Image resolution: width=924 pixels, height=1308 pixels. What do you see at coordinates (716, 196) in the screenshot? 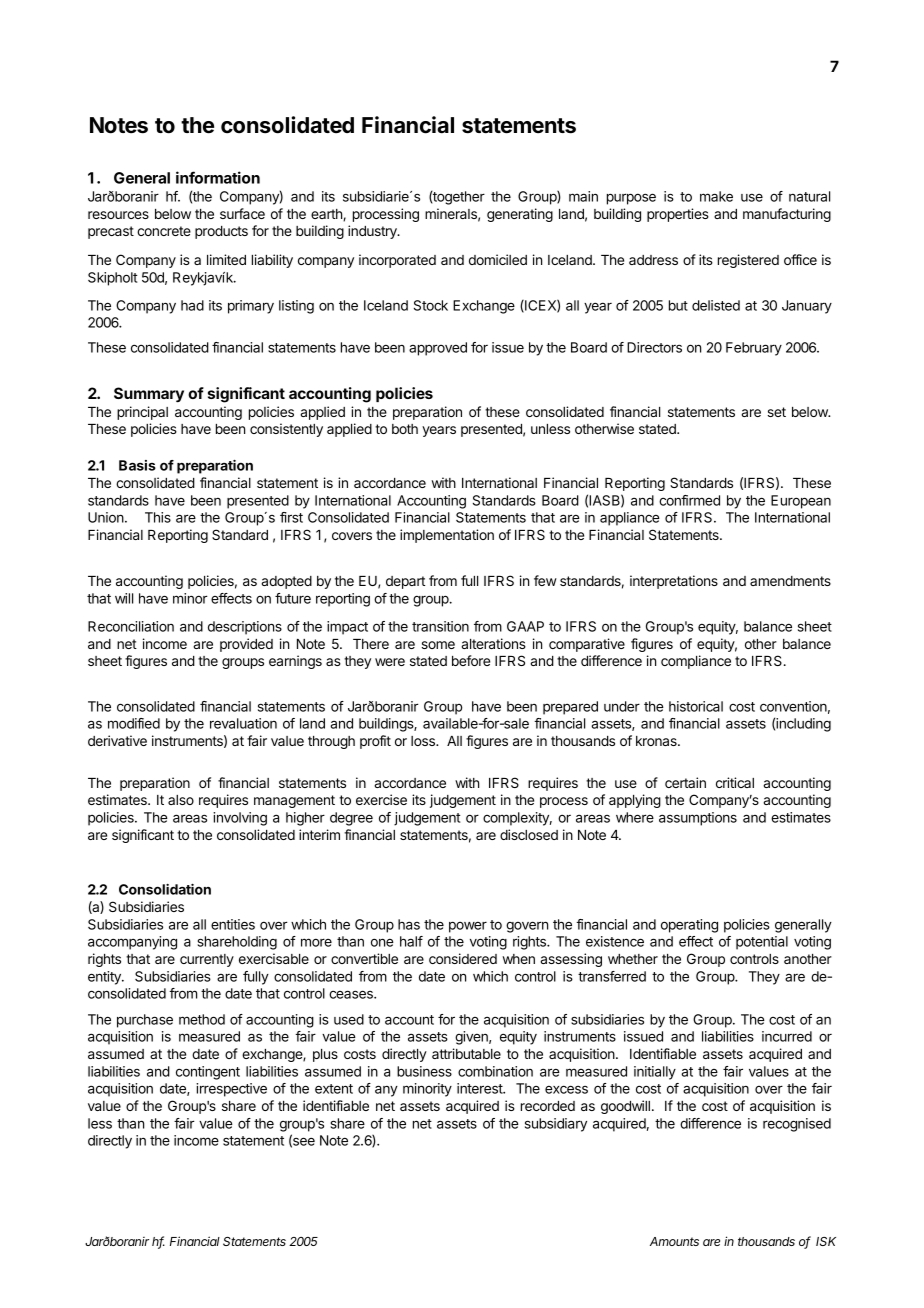
I see `make` at bounding box center [716, 196].
